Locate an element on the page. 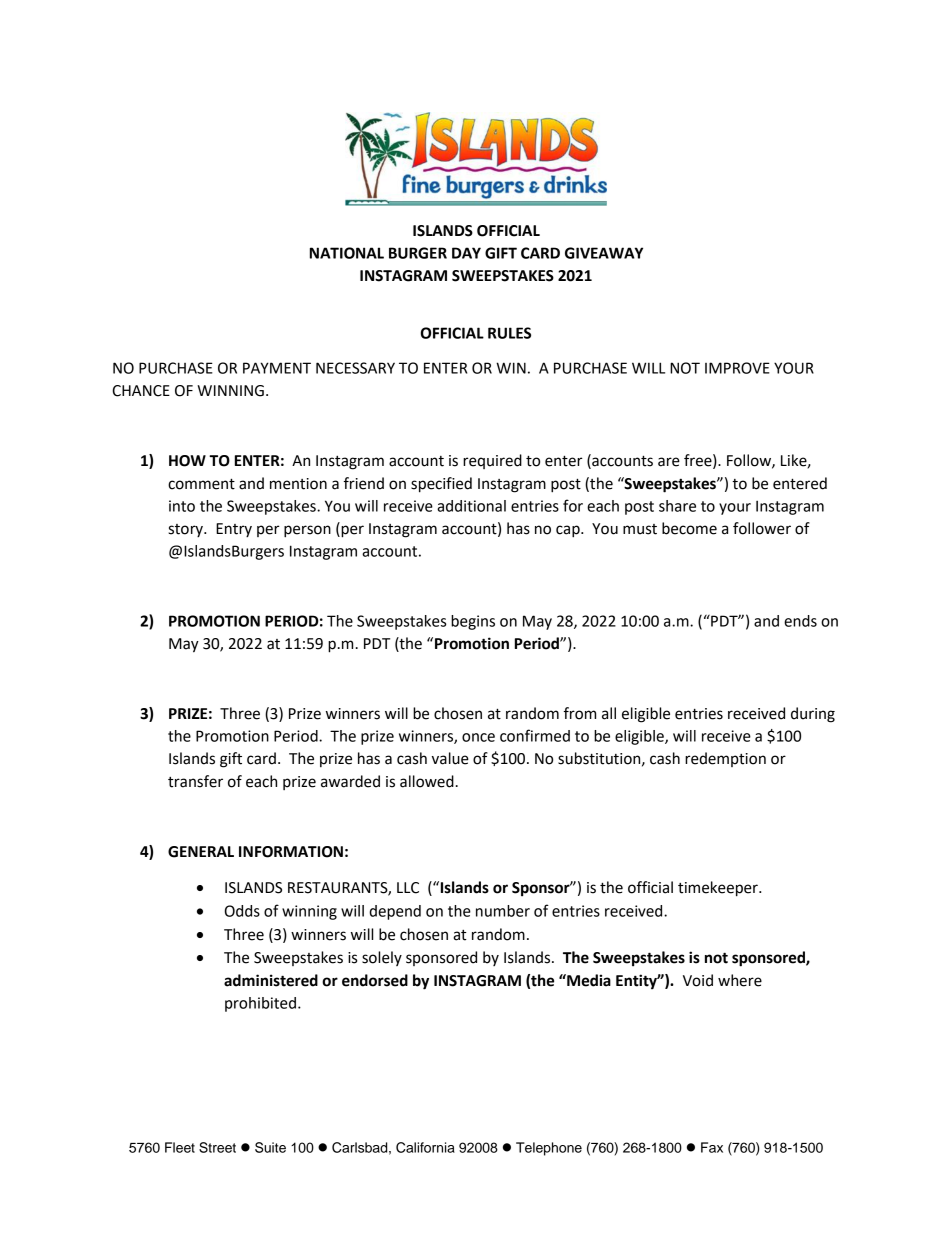 This page has height=1233, width=952. additional is located at coordinates (471, 506).
